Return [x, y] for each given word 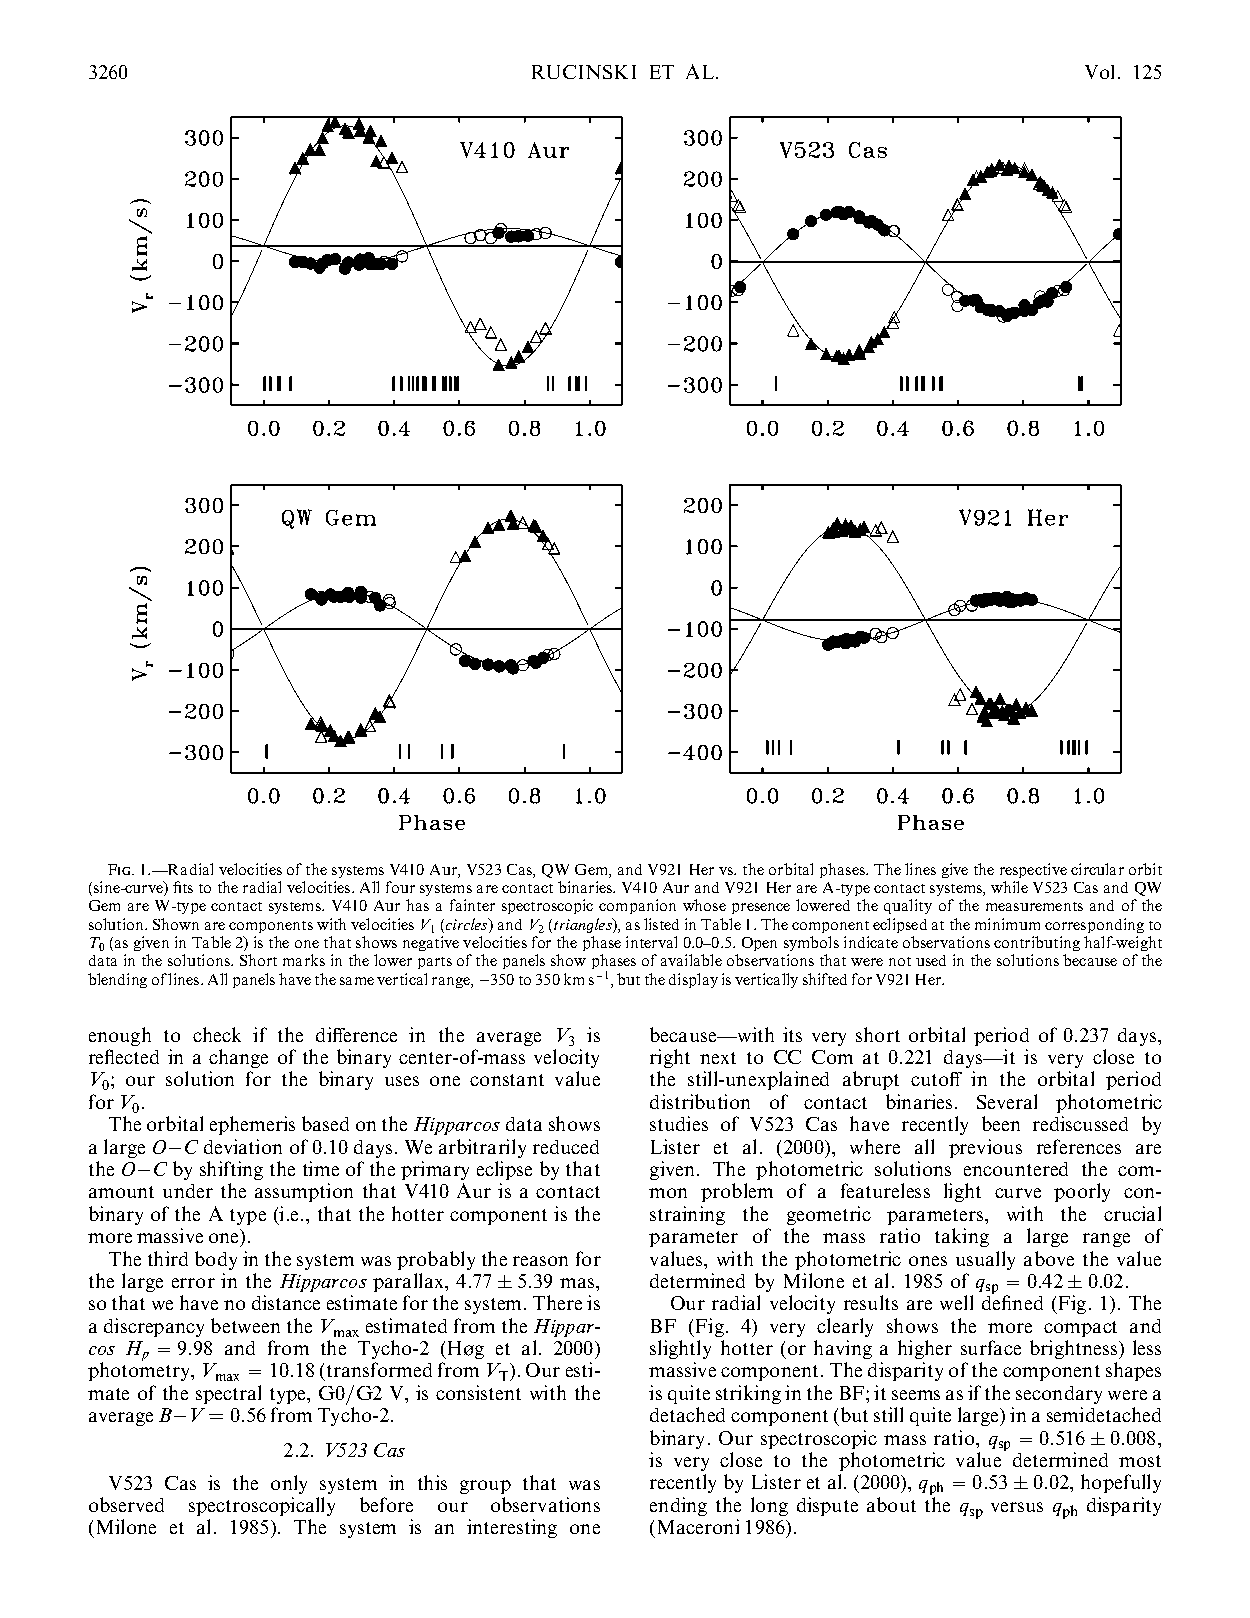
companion [637, 906]
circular [1097, 869]
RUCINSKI [584, 72]
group [485, 1487]
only [289, 1484]
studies [679, 1123]
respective [1033, 870]
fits [183, 887]
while [1009, 887]
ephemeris [252, 1125]
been [1001, 1123]
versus [1017, 1507]
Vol [1099, 72]
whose [704, 905]
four [400, 887]
